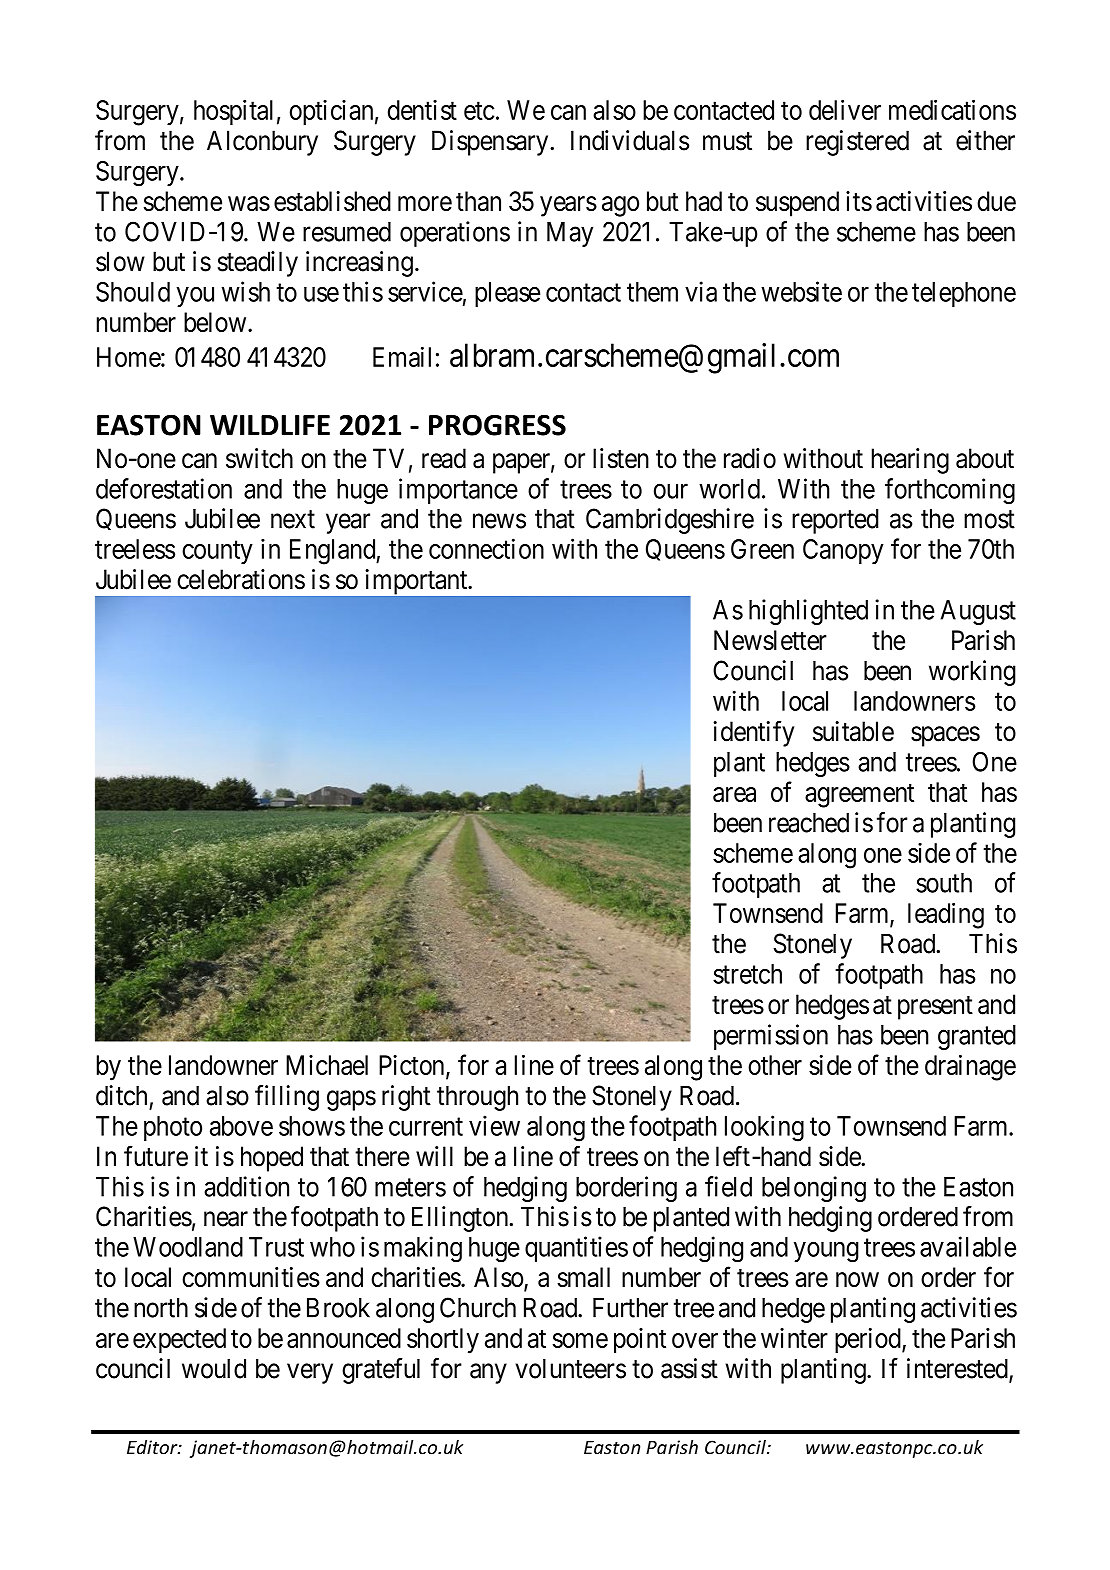  What do you see at coordinates (843, 551) in the image?
I see `Canopy` at bounding box center [843, 551].
